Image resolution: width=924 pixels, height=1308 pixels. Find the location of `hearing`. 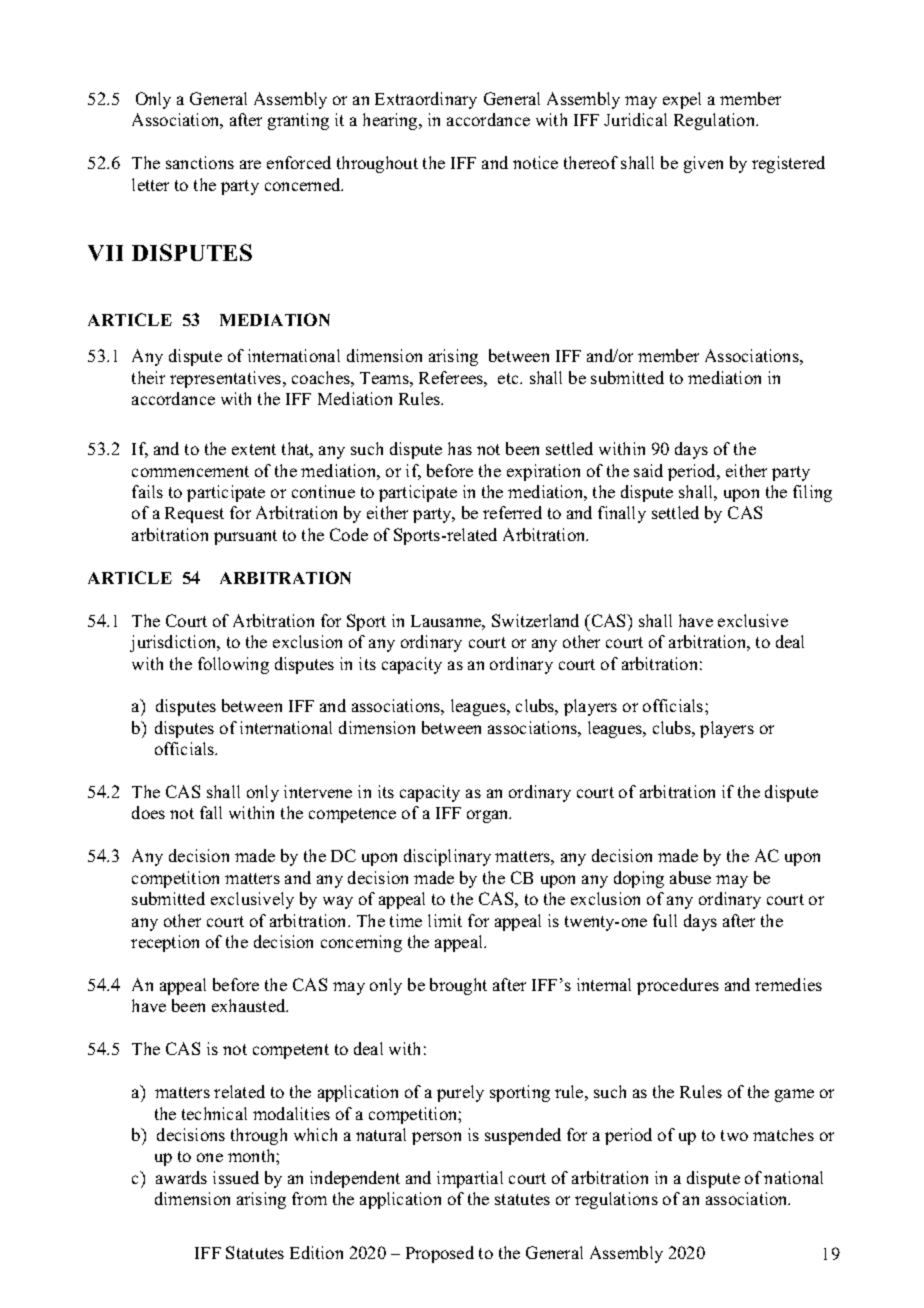

hearing is located at coordinates (391, 121).
